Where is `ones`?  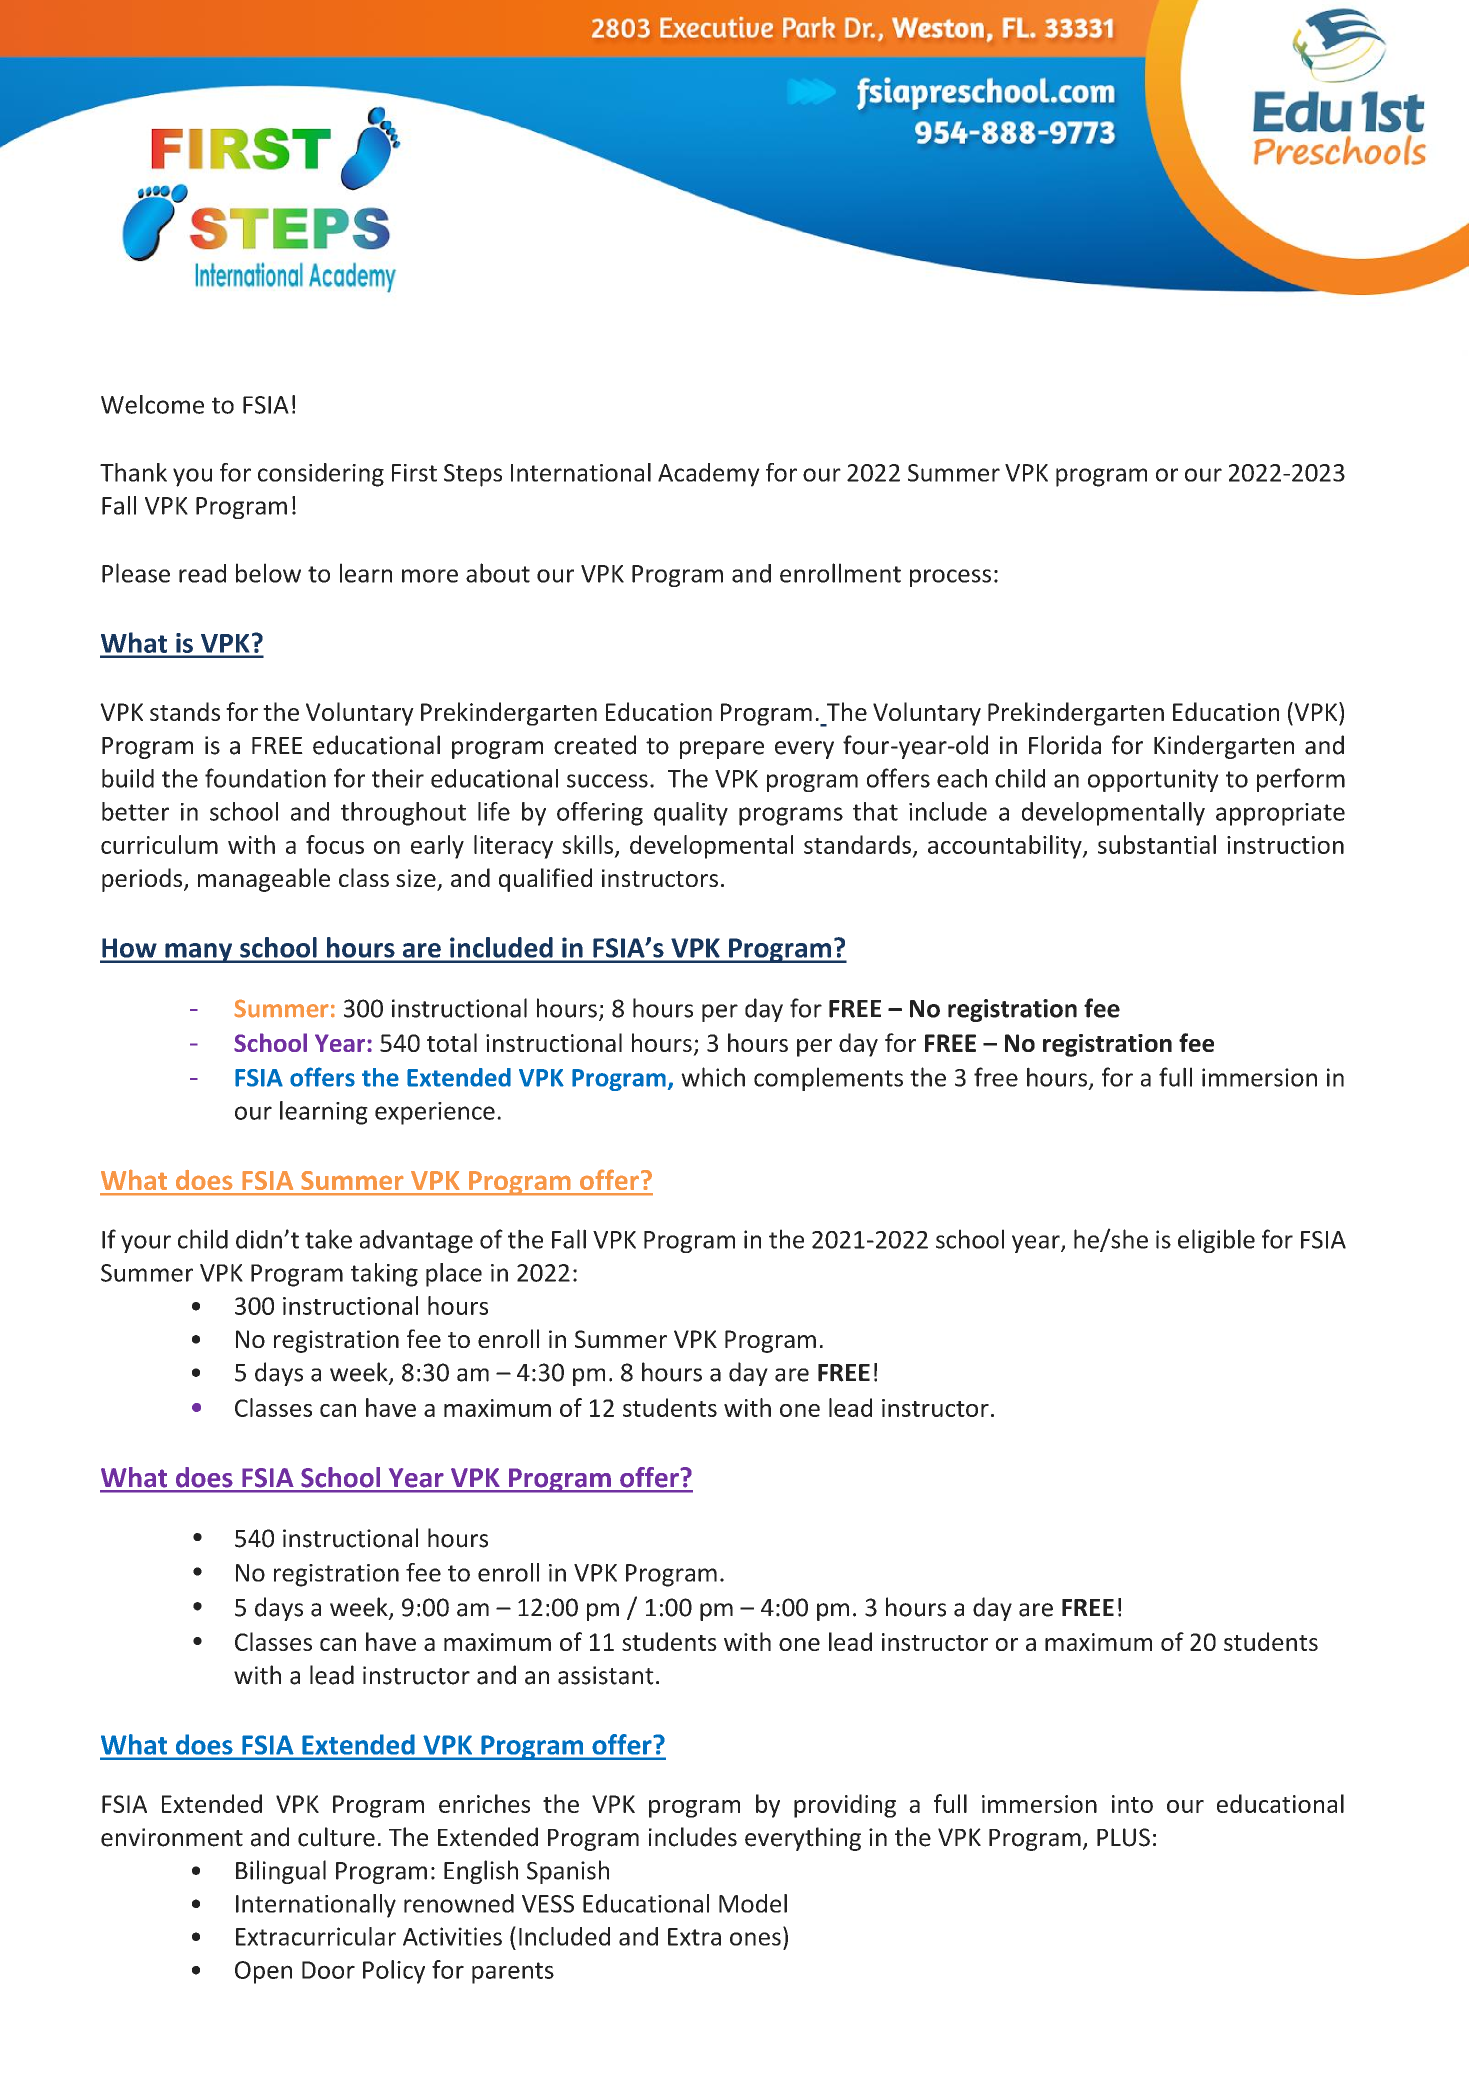
ones is located at coordinates (755, 1939).
